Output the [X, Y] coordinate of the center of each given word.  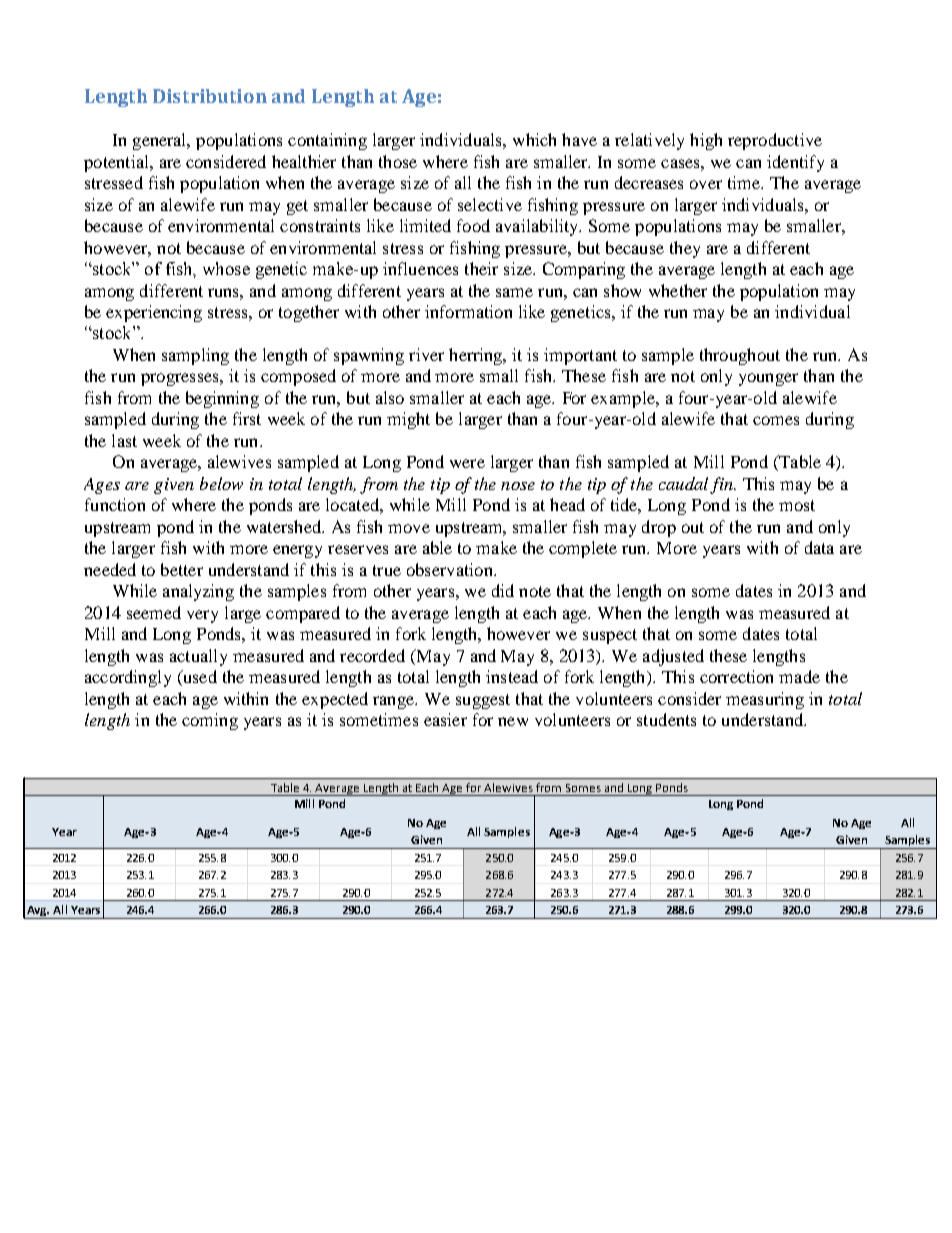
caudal [685, 485]
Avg [37, 912]
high [706, 141]
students [666, 719]
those [398, 161]
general [161, 141]
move [409, 528]
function [115, 504]
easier [445, 719]
